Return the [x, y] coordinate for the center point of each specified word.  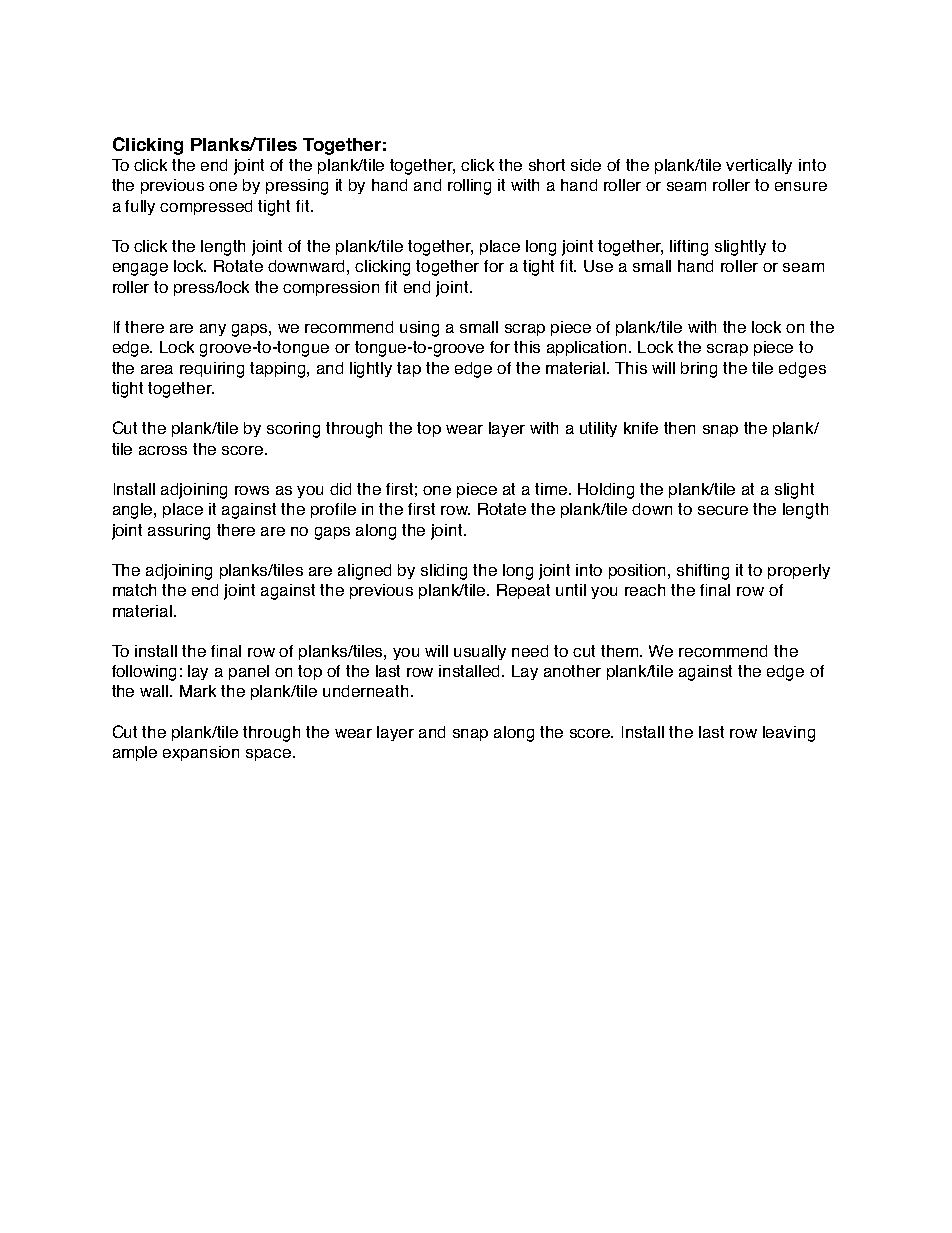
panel [249, 672]
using [419, 329]
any [213, 330]
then [679, 428]
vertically [759, 166]
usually [480, 652]
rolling [469, 187]
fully [140, 207]
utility [598, 429]
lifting [689, 248]
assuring [179, 532]
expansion [201, 753]
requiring [212, 370]
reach [645, 590]
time [552, 489]
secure [723, 510]
